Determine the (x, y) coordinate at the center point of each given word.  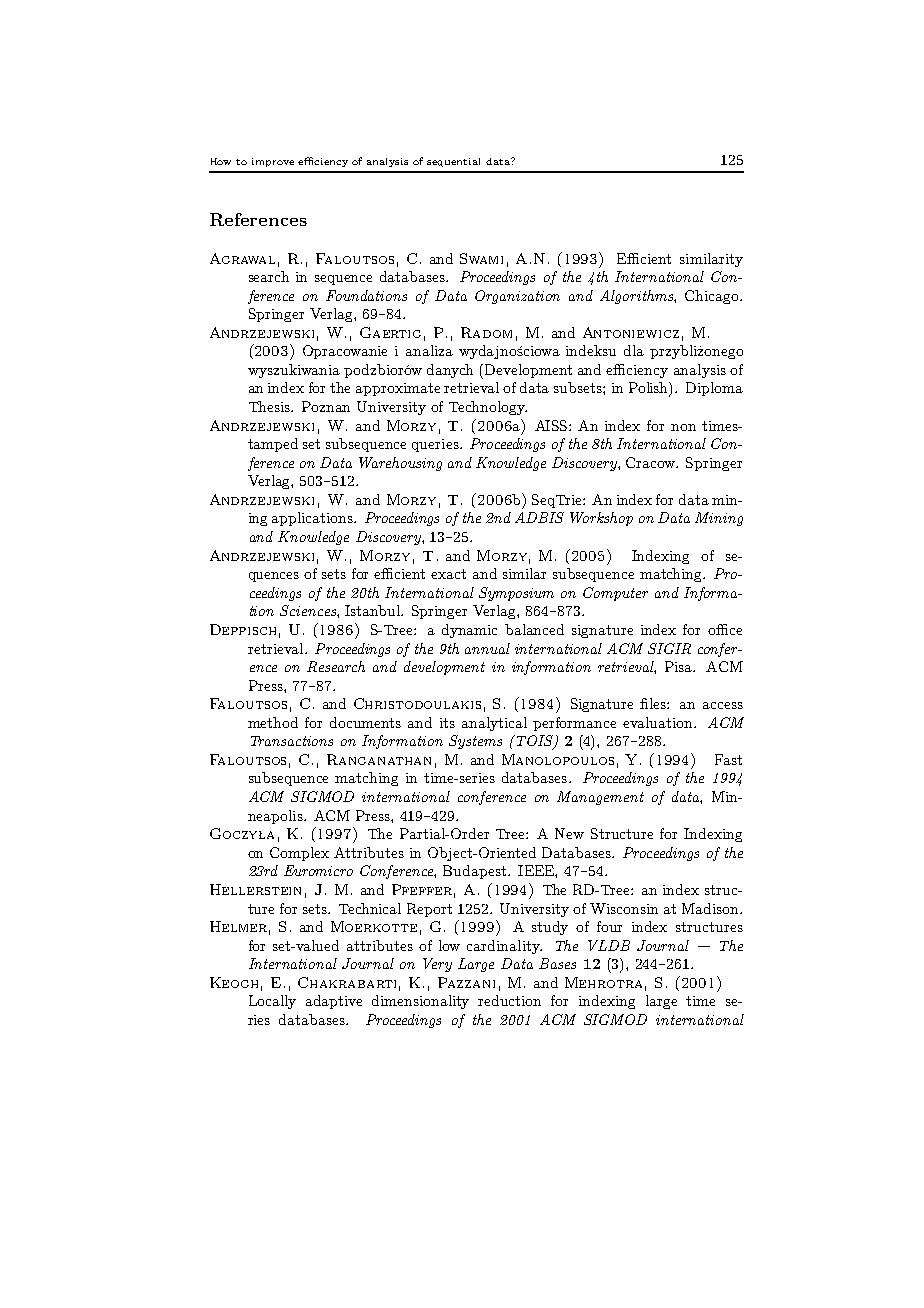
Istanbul (374, 610)
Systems (475, 742)
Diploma (714, 389)
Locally (272, 1002)
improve (273, 162)
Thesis (271, 406)
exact (448, 574)
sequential (453, 162)
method (273, 722)
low (449, 945)
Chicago (713, 297)
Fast (728, 759)
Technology (488, 408)
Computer (615, 594)
